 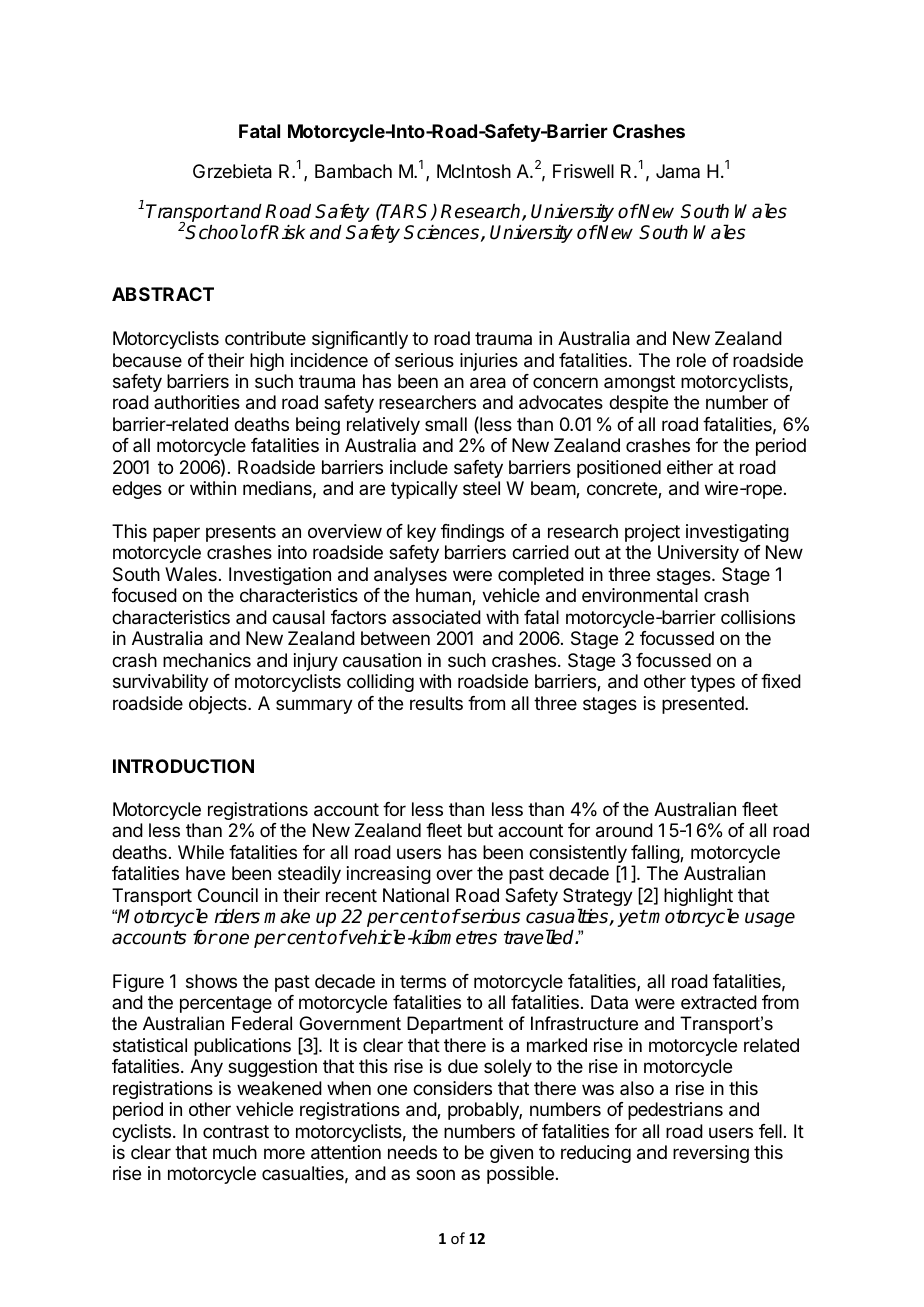 What do you see at coordinates (207, 660) in the screenshot?
I see `mechanics` at bounding box center [207, 660].
